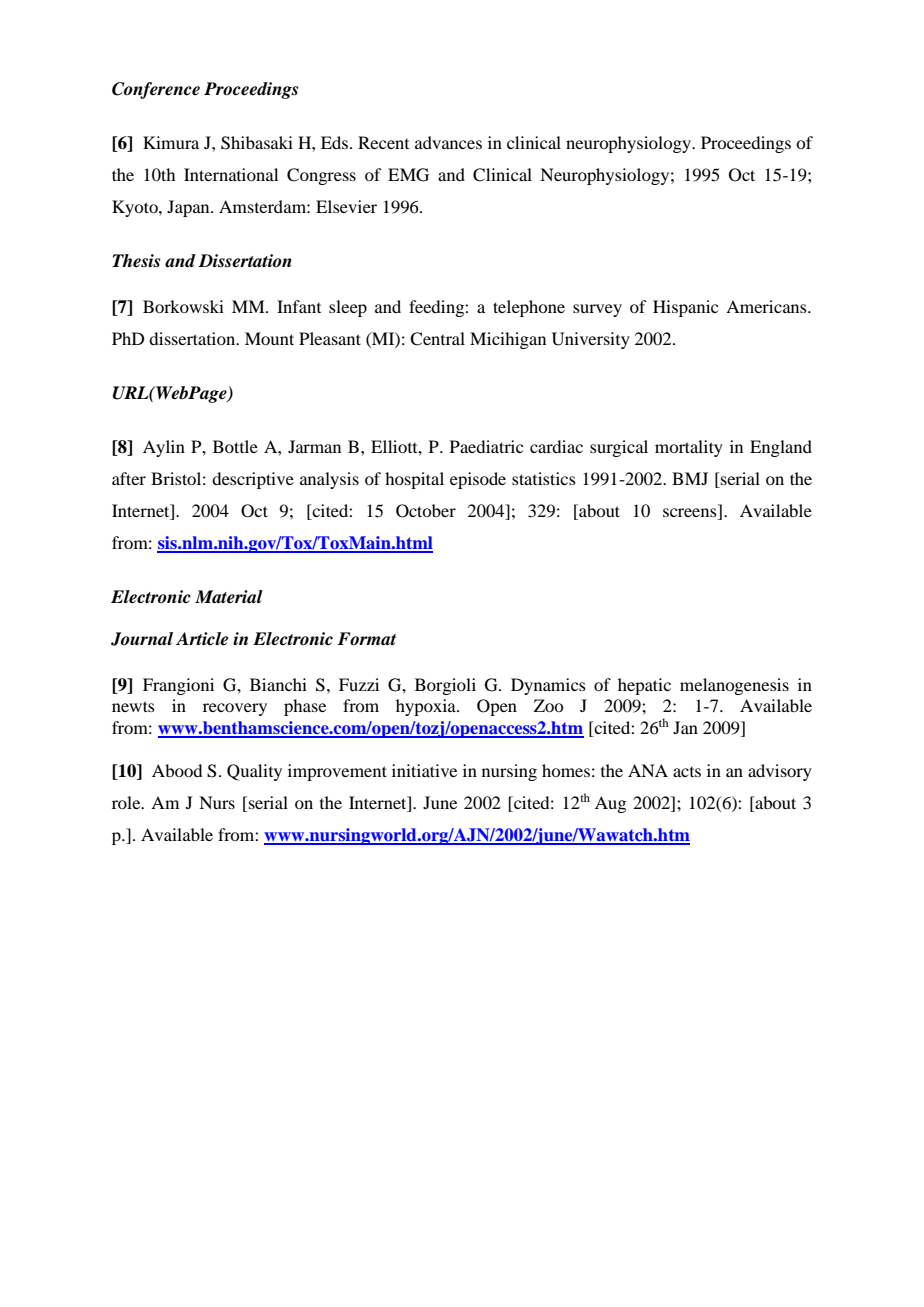 Image resolution: width=924 pixels, height=1307 pixels. What do you see at coordinates (685, 308) in the document?
I see `Hispanic` at bounding box center [685, 308].
